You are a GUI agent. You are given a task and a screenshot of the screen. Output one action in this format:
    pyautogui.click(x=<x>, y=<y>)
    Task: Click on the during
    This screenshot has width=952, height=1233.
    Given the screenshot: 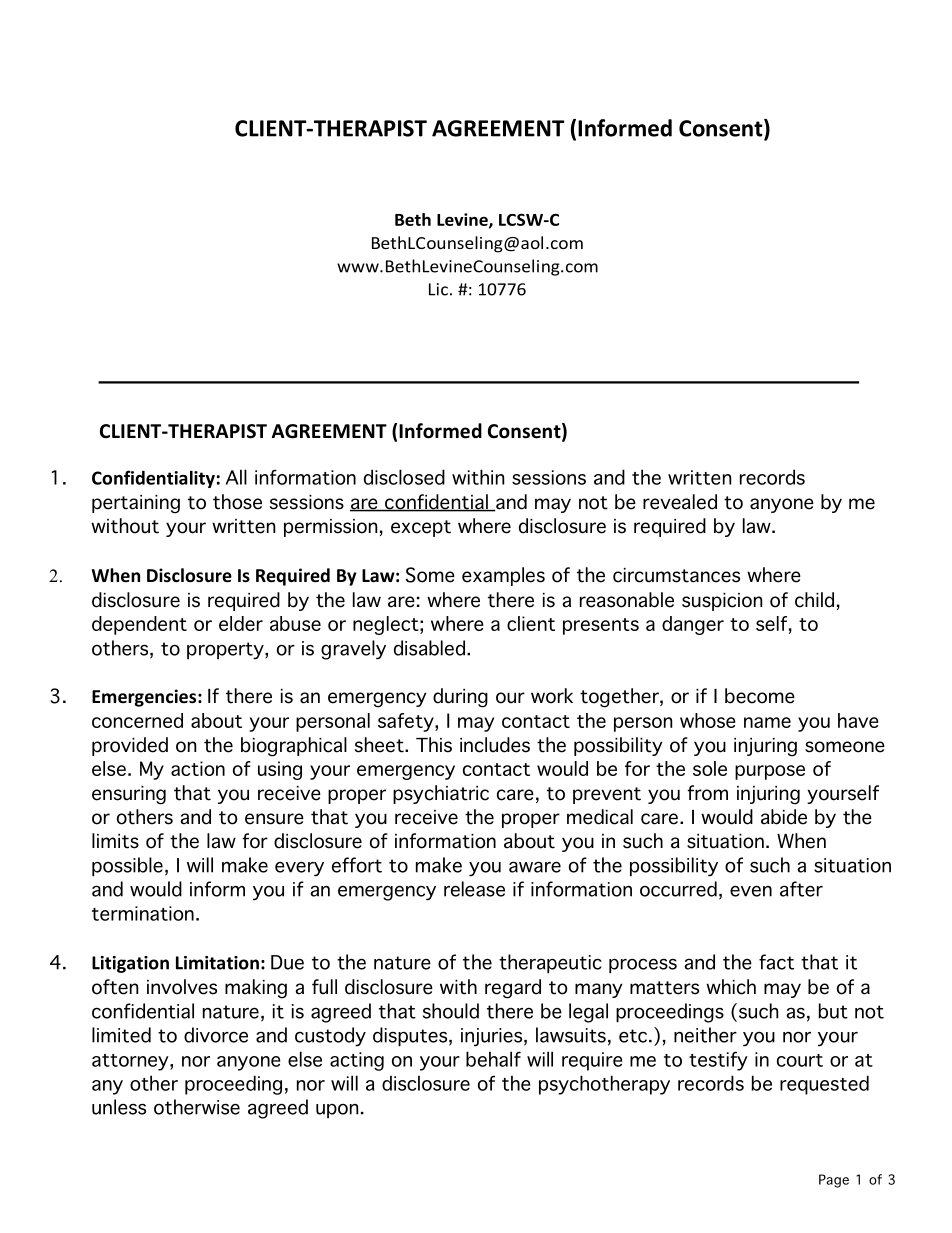 What is the action you would take?
    pyautogui.click(x=460, y=698)
